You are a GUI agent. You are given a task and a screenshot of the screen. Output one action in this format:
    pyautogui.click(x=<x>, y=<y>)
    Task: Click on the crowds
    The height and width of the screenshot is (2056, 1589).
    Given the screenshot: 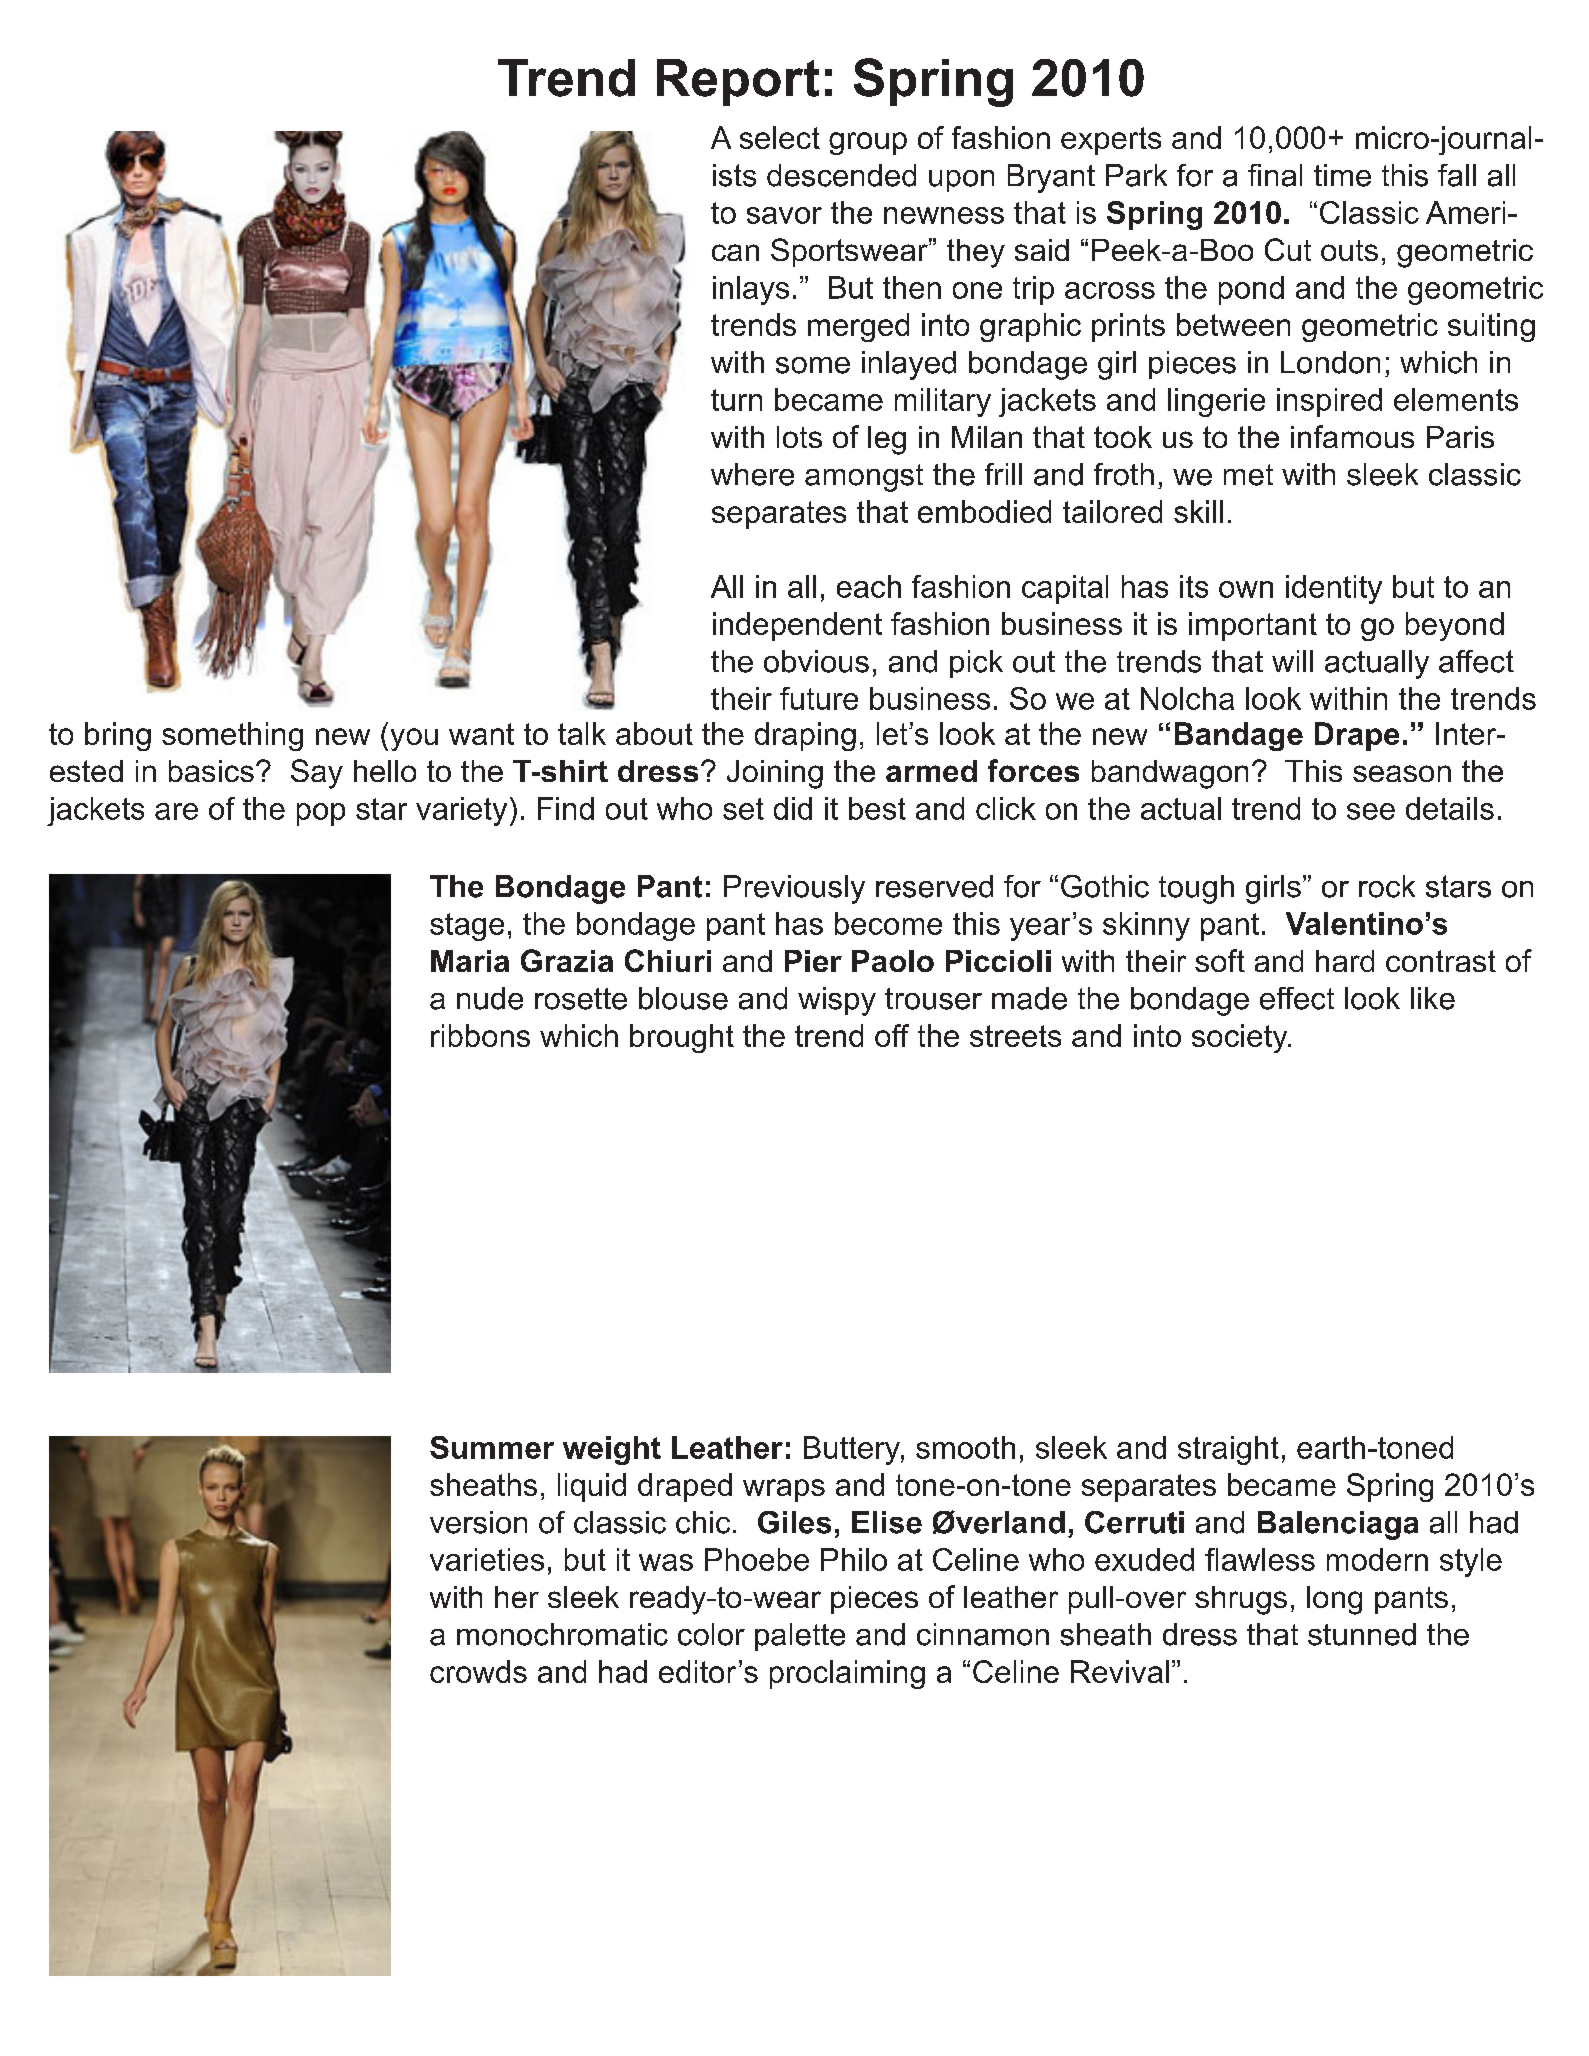 What is the action you would take?
    pyautogui.click(x=478, y=1671)
